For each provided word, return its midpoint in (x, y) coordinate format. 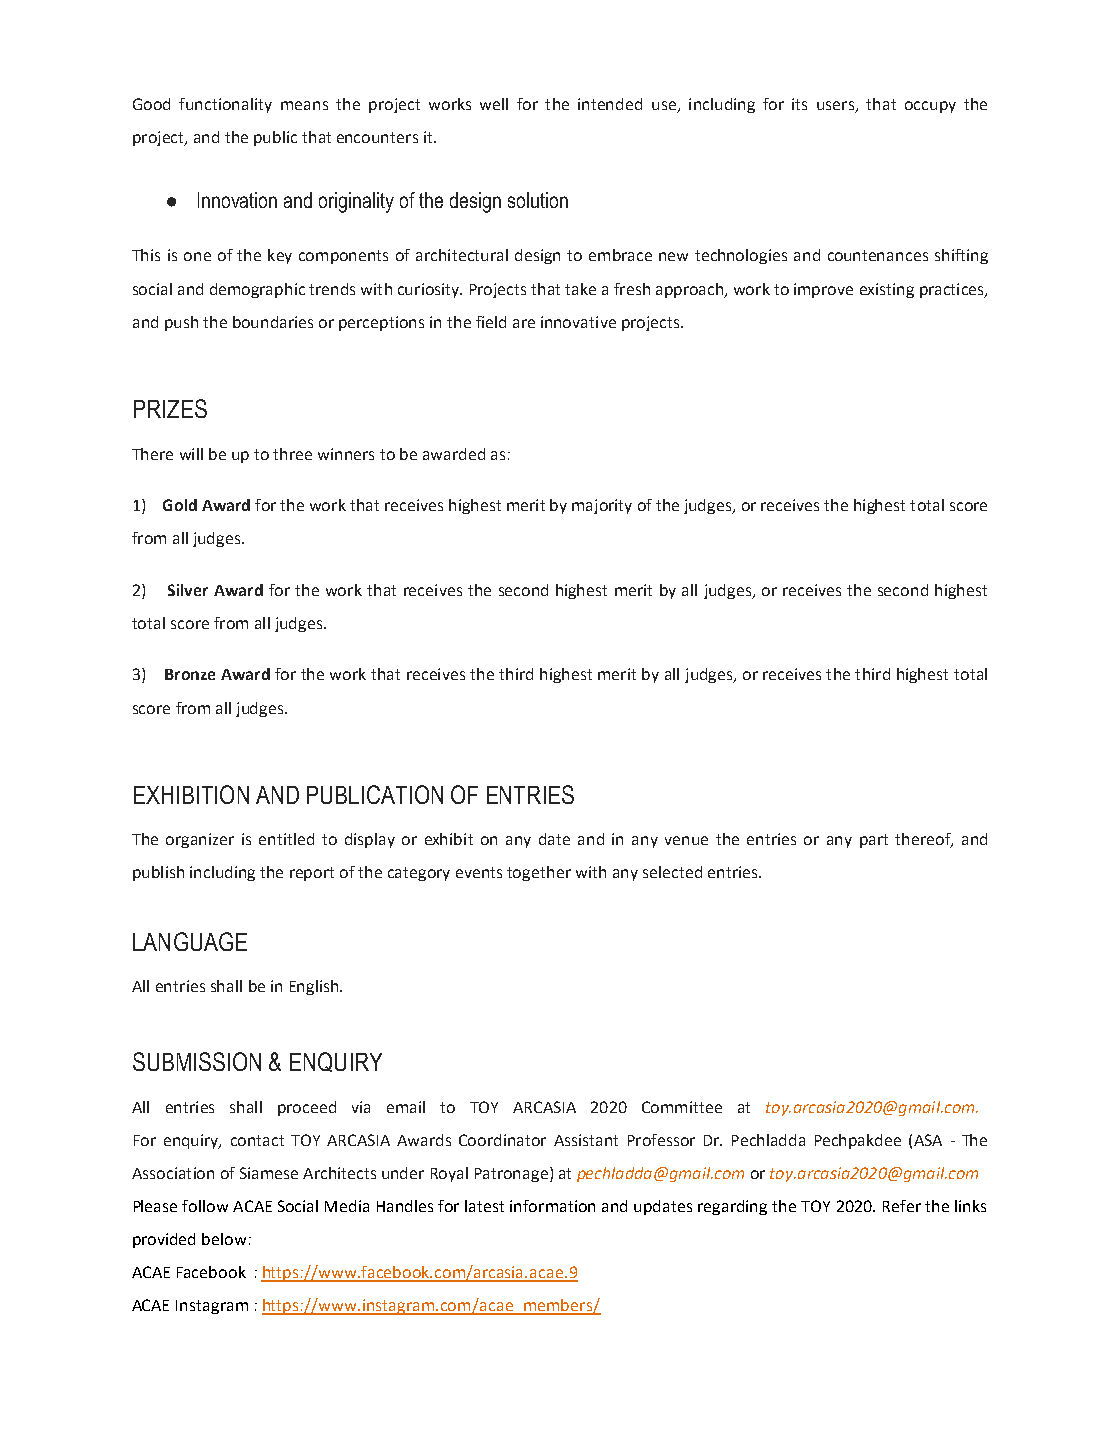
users (836, 107)
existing (887, 290)
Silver (188, 590)
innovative (578, 322)
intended (610, 104)
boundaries (273, 322)
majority (602, 506)
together (539, 873)
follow (205, 1206)
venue (686, 840)
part (874, 841)
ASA (928, 1140)
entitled (286, 839)
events (479, 872)
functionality (225, 105)
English (314, 987)
